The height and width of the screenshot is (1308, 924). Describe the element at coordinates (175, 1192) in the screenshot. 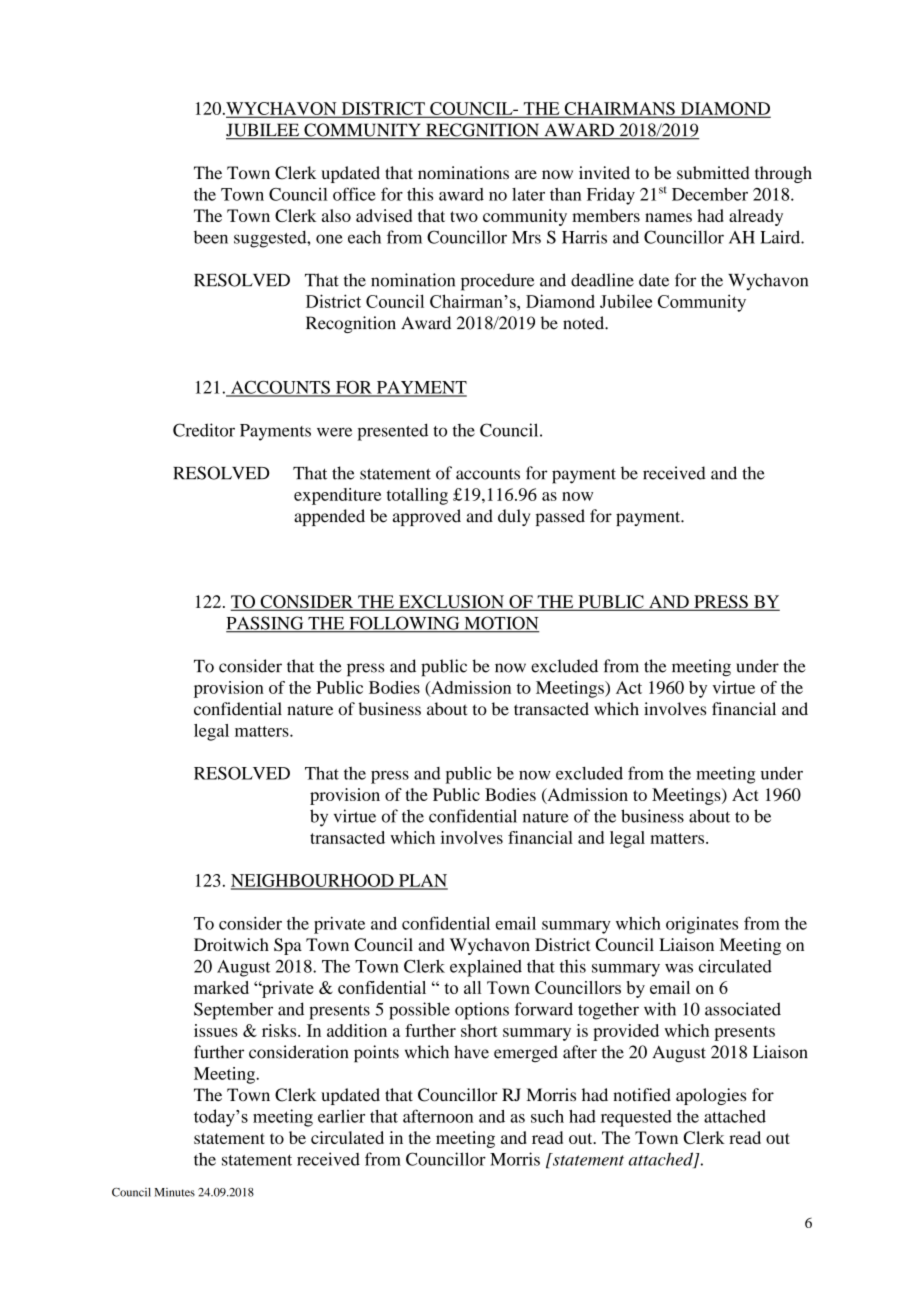

I see `Minutes` at that location.
